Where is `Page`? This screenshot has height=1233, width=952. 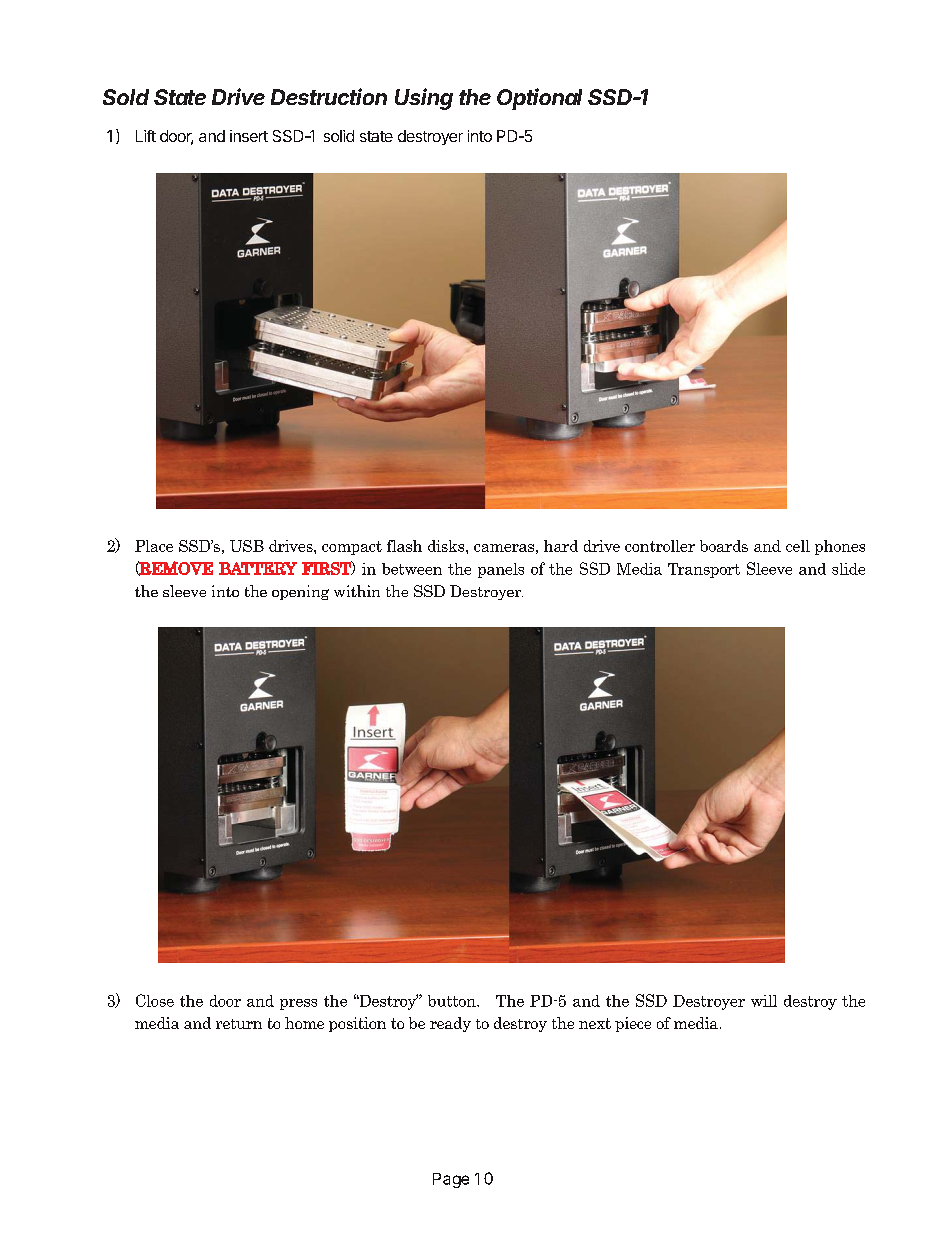 Page is located at coordinates (451, 1180).
